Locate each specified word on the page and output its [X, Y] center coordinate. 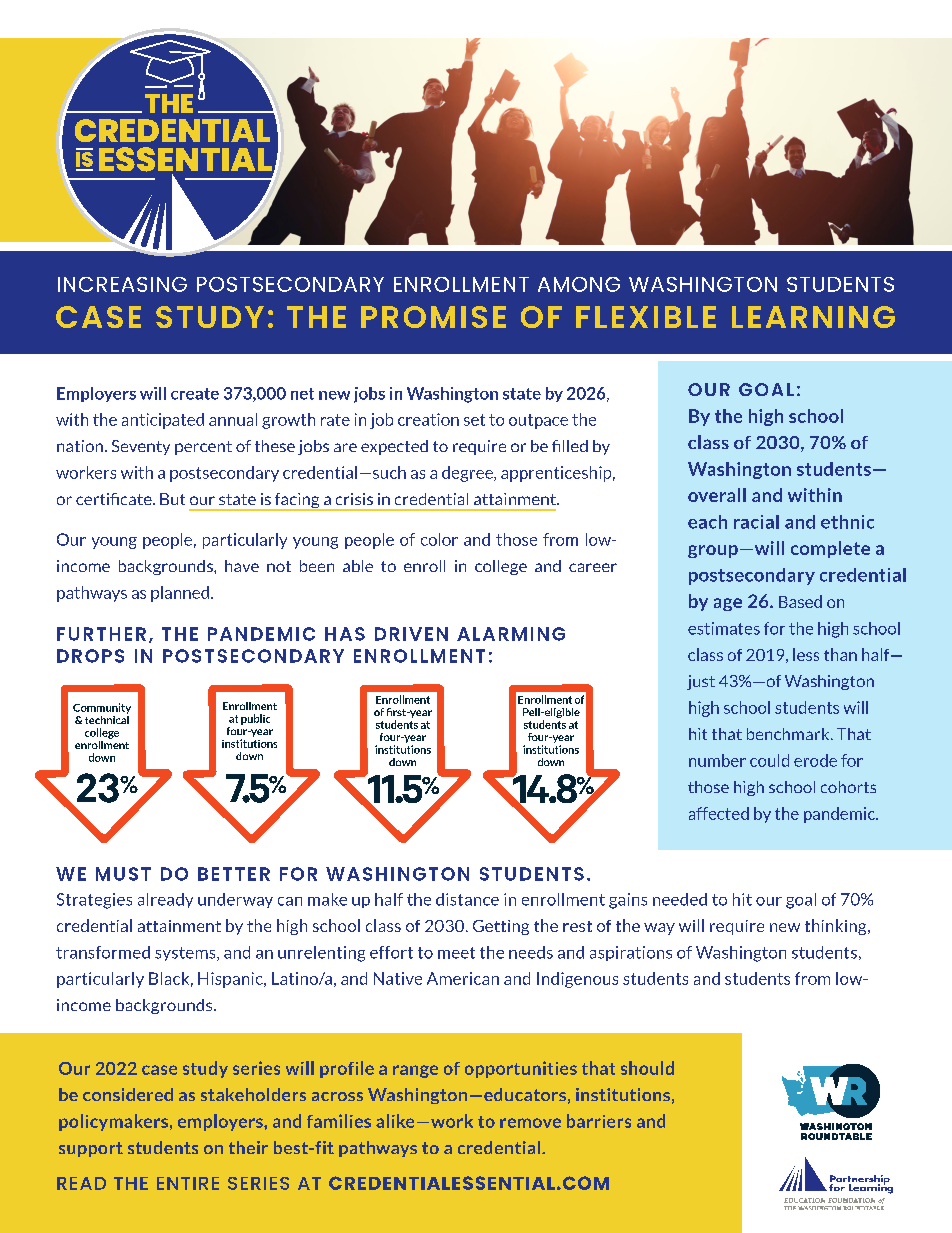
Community [102, 708]
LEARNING [813, 317]
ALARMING [511, 634]
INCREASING [122, 284]
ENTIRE [188, 1183]
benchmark [789, 734]
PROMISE [433, 317]
